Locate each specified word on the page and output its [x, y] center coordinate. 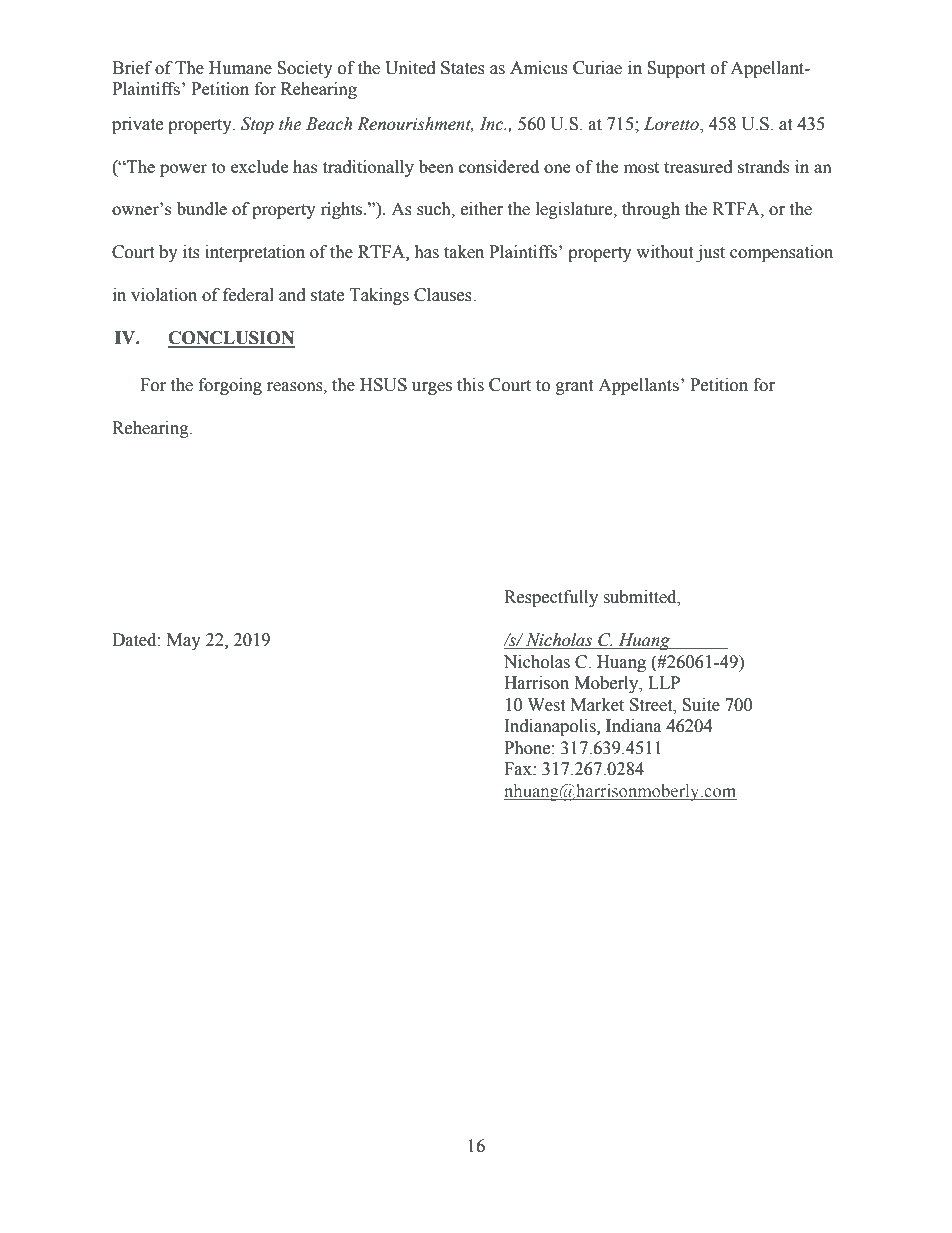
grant [574, 387]
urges [432, 388]
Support [676, 69]
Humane [240, 68]
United [410, 68]
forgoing [230, 386]
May [184, 641]
